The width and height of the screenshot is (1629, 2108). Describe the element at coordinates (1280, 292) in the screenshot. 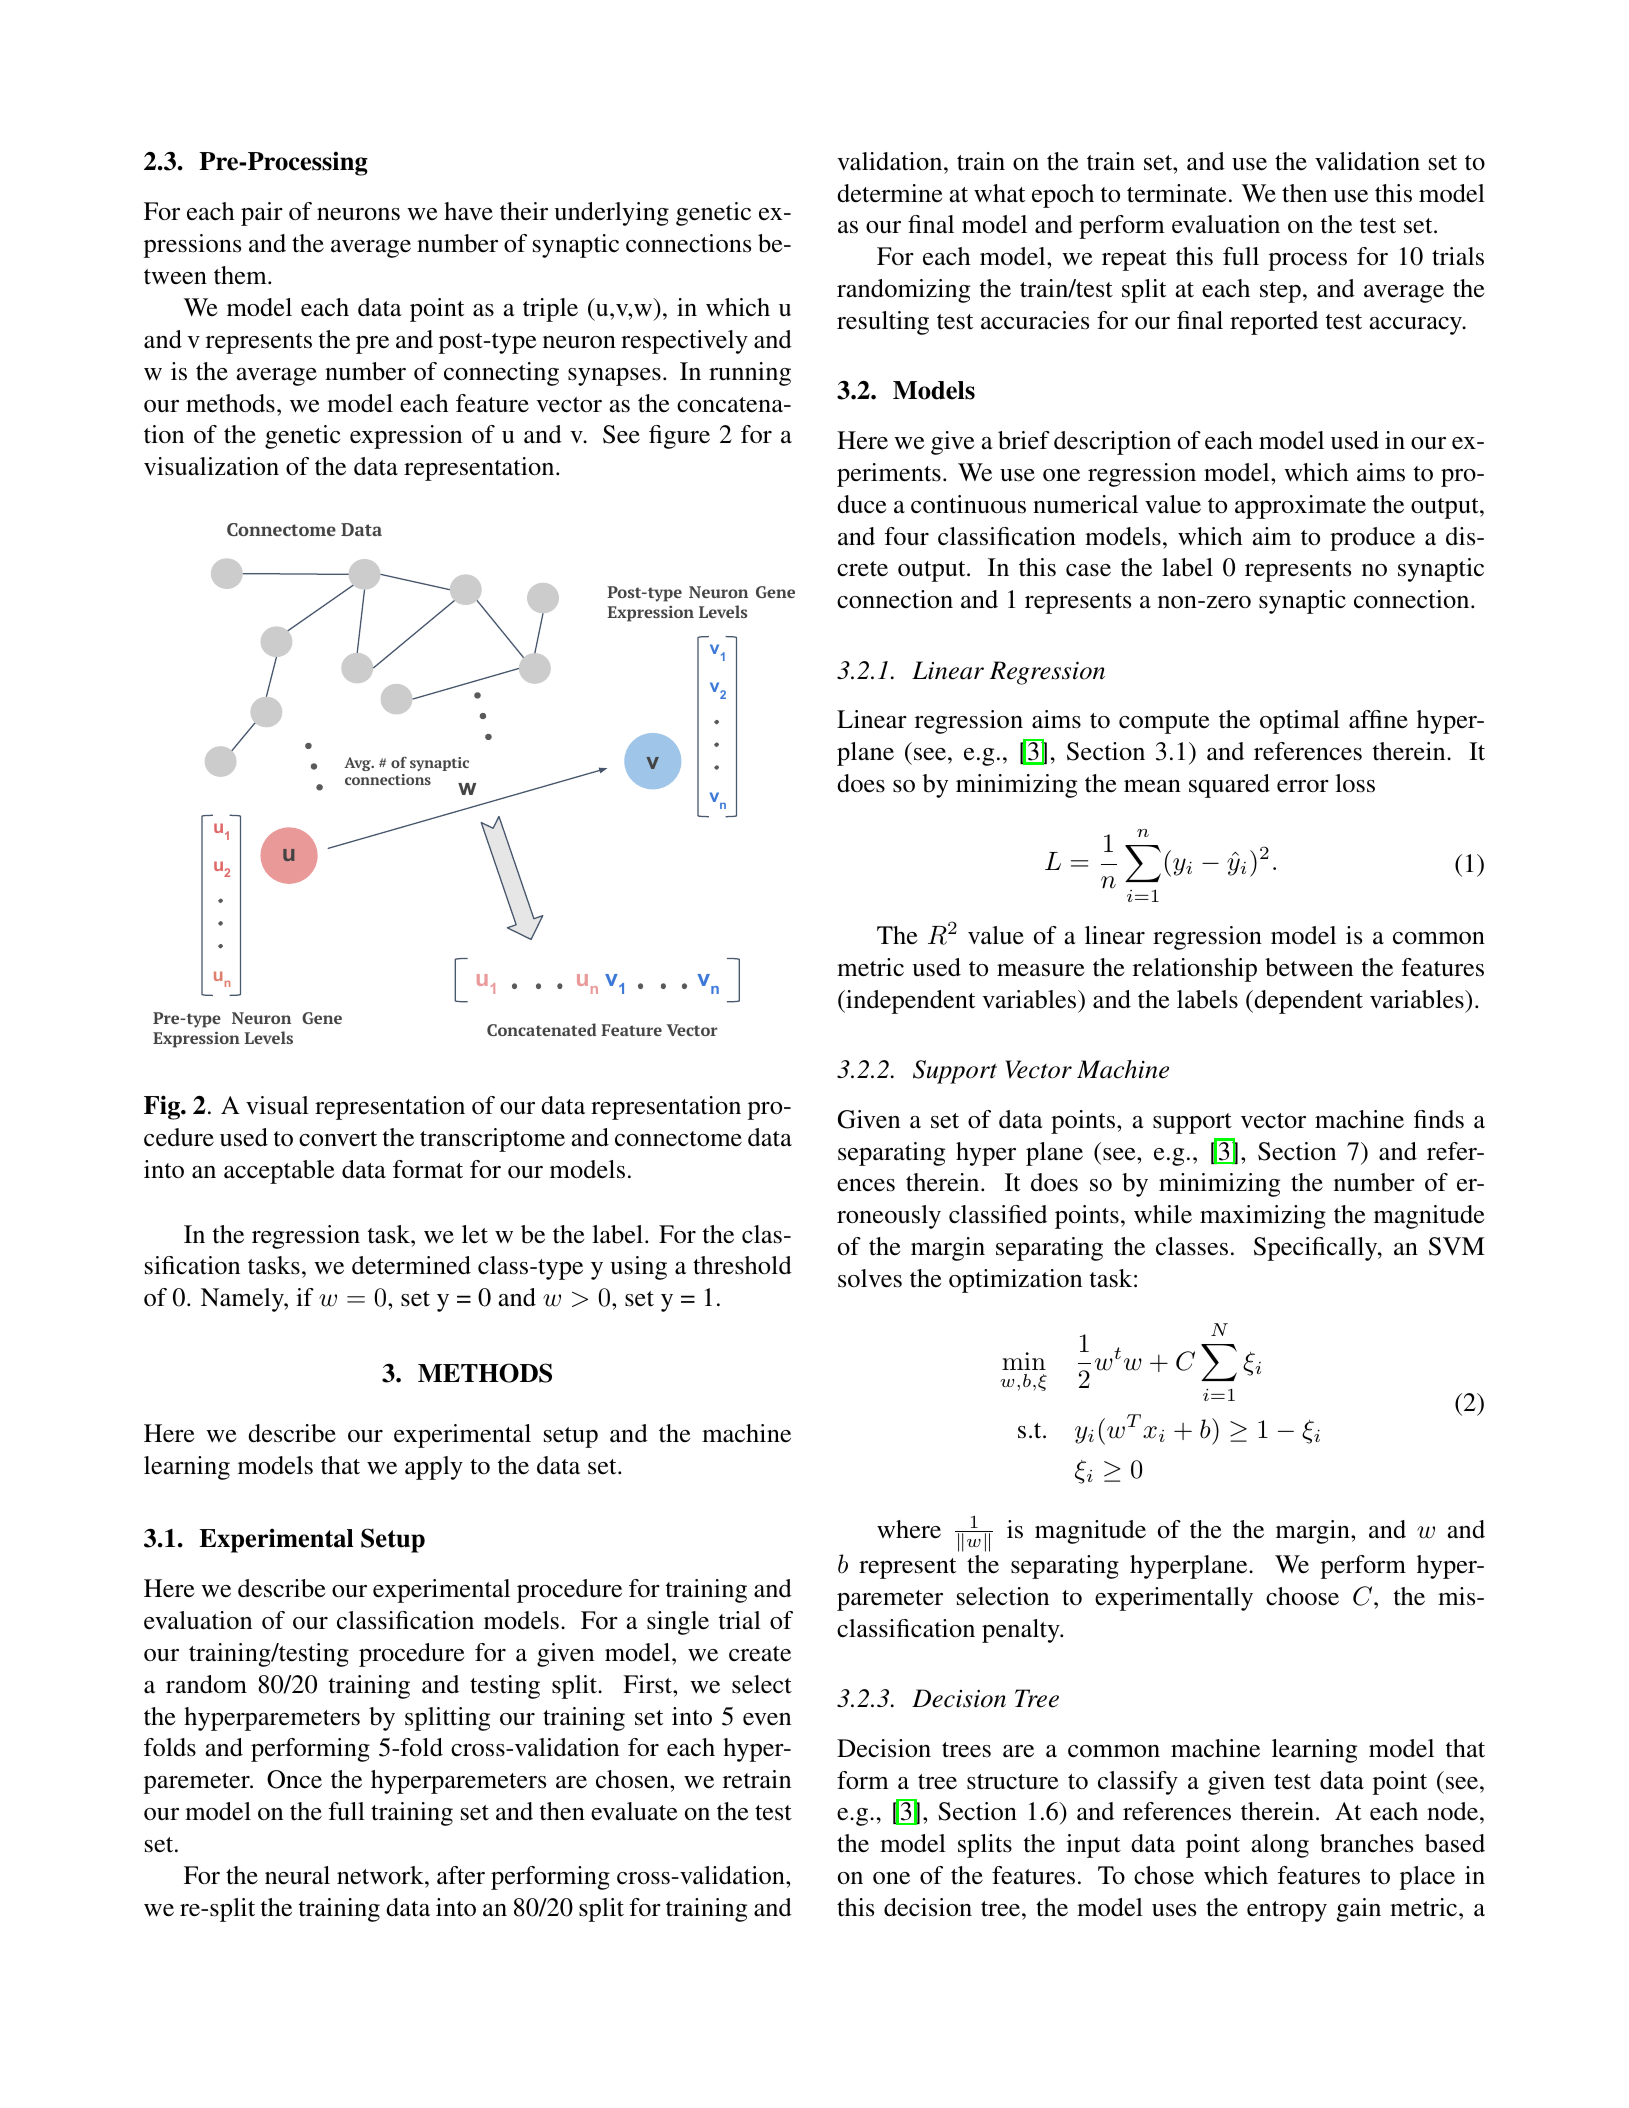

I see `step` at that location.
